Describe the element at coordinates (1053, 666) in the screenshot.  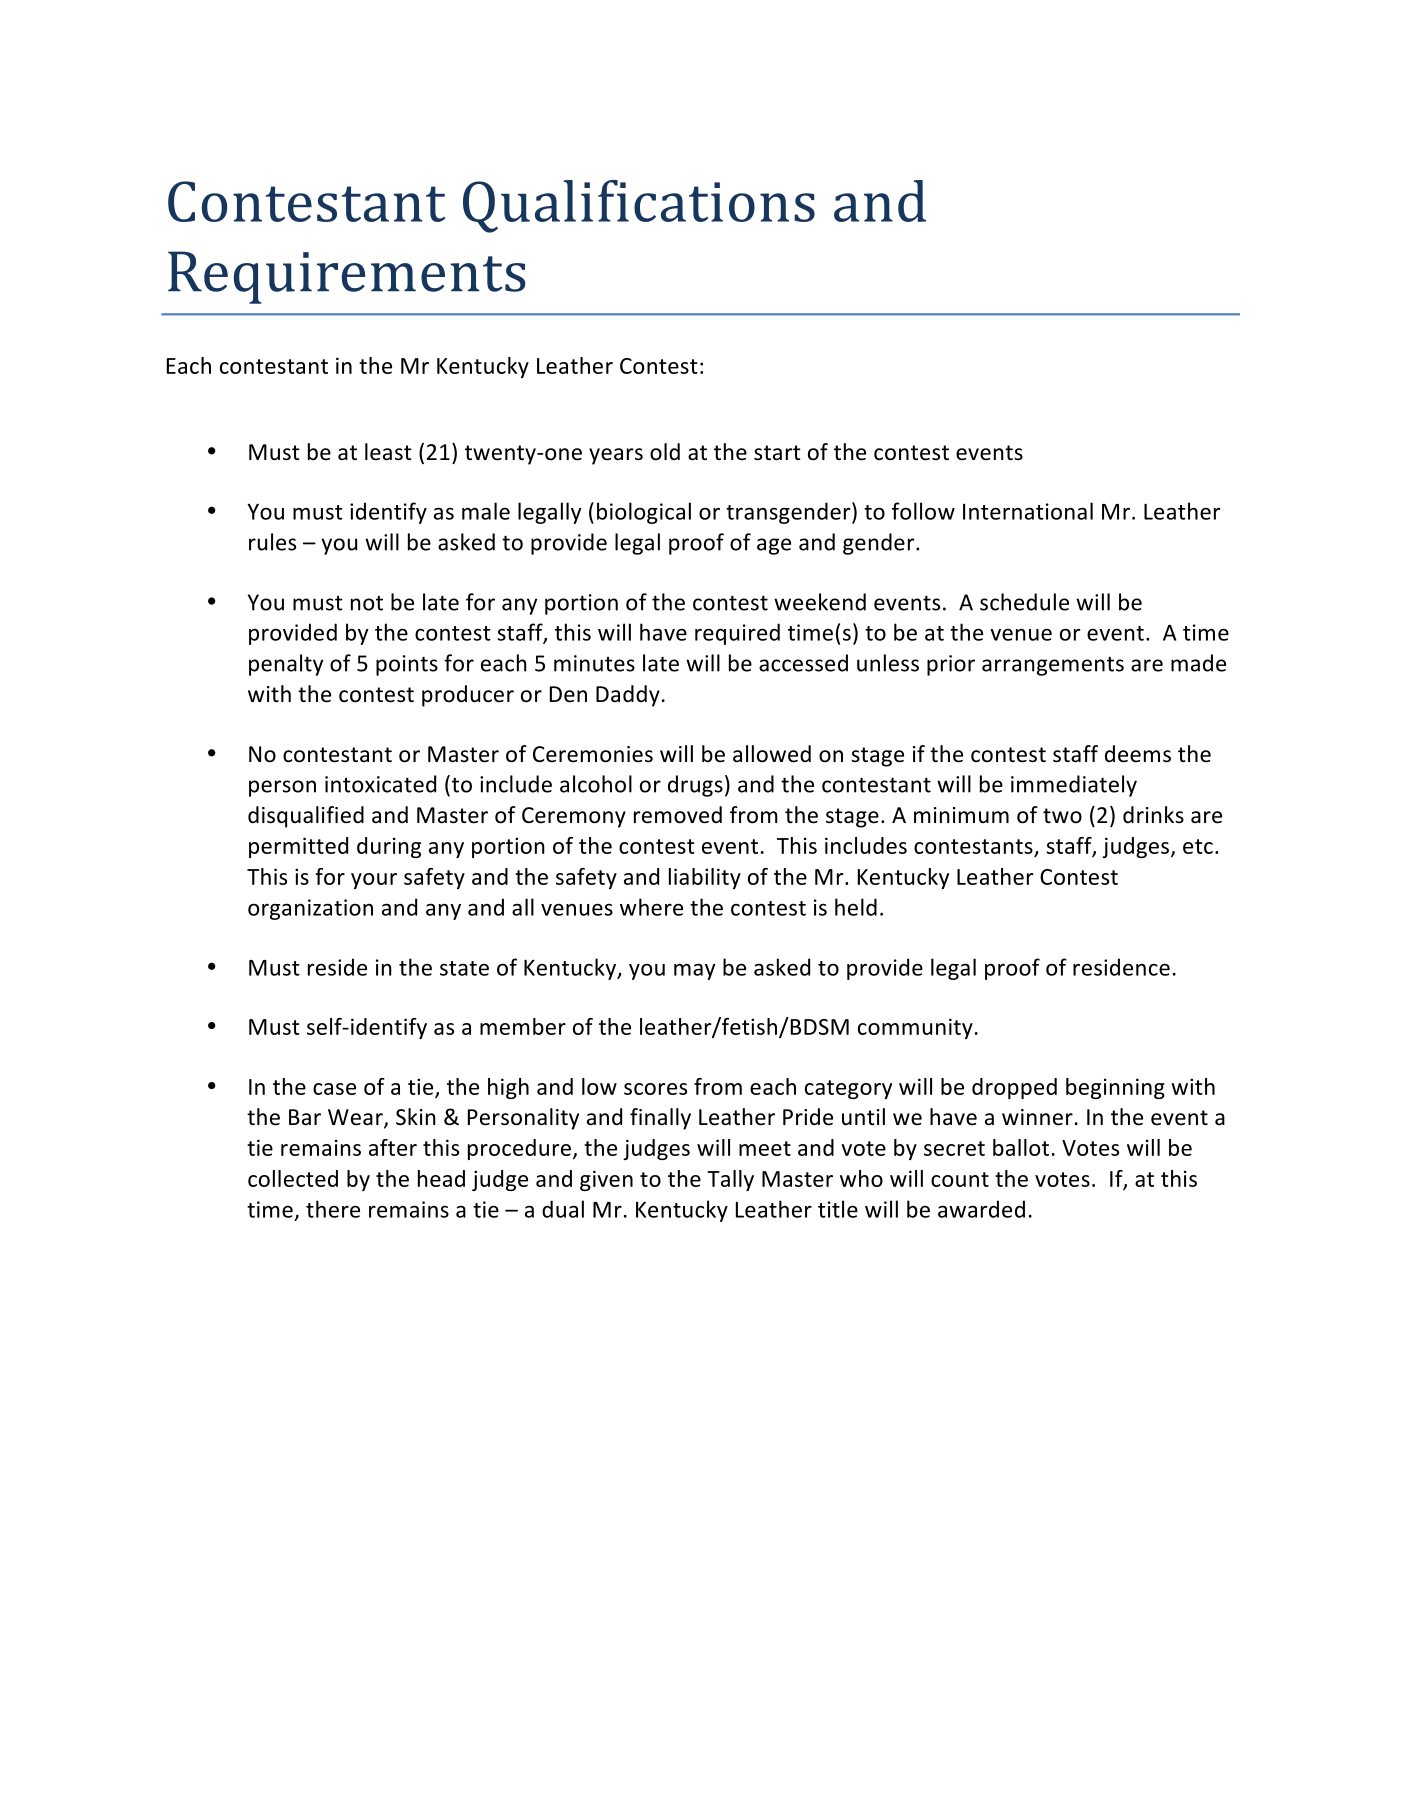
I see `arrangements` at that location.
